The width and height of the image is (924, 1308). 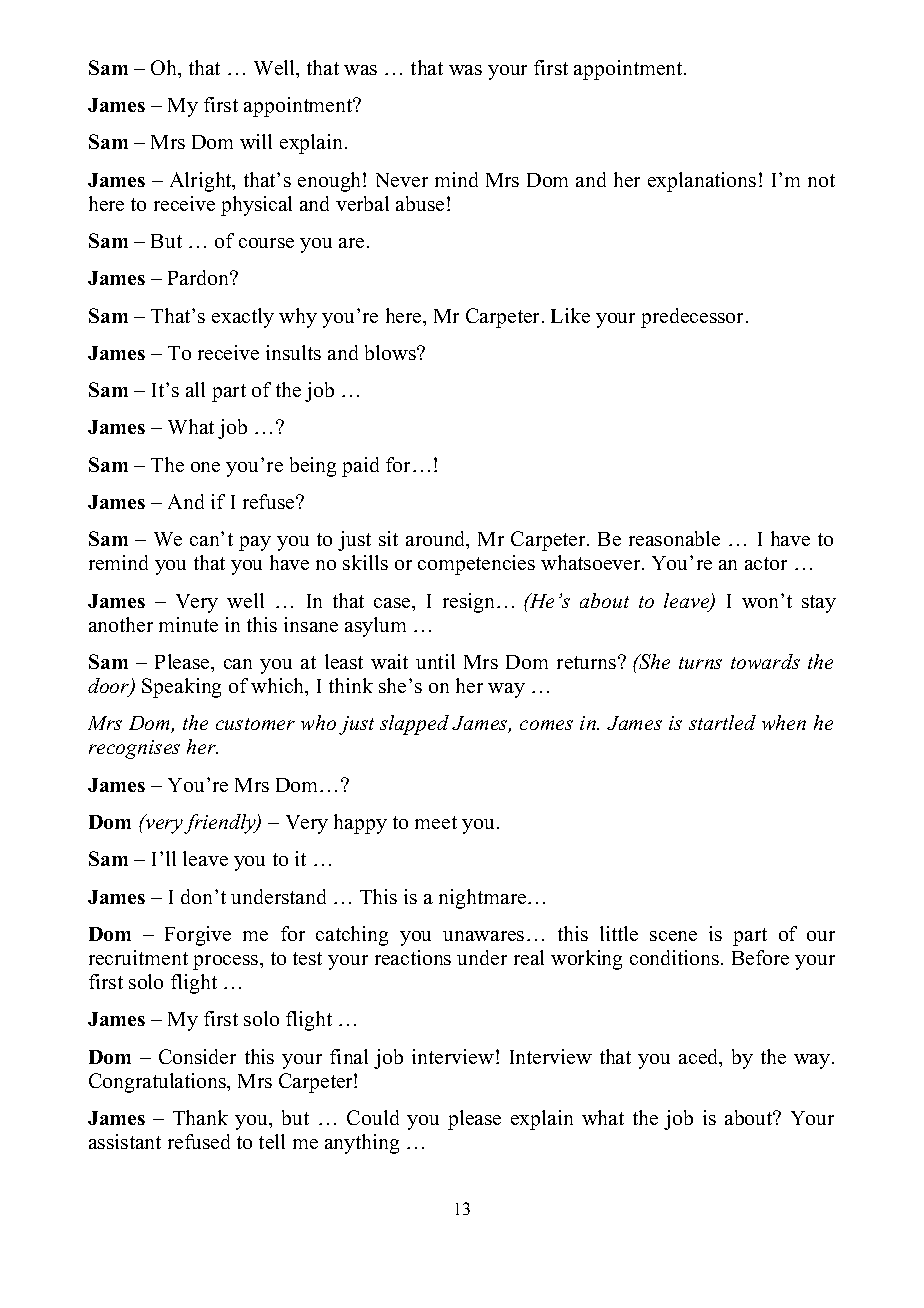 What do you see at coordinates (484, 899) in the image?
I see `nightmare` at bounding box center [484, 899].
